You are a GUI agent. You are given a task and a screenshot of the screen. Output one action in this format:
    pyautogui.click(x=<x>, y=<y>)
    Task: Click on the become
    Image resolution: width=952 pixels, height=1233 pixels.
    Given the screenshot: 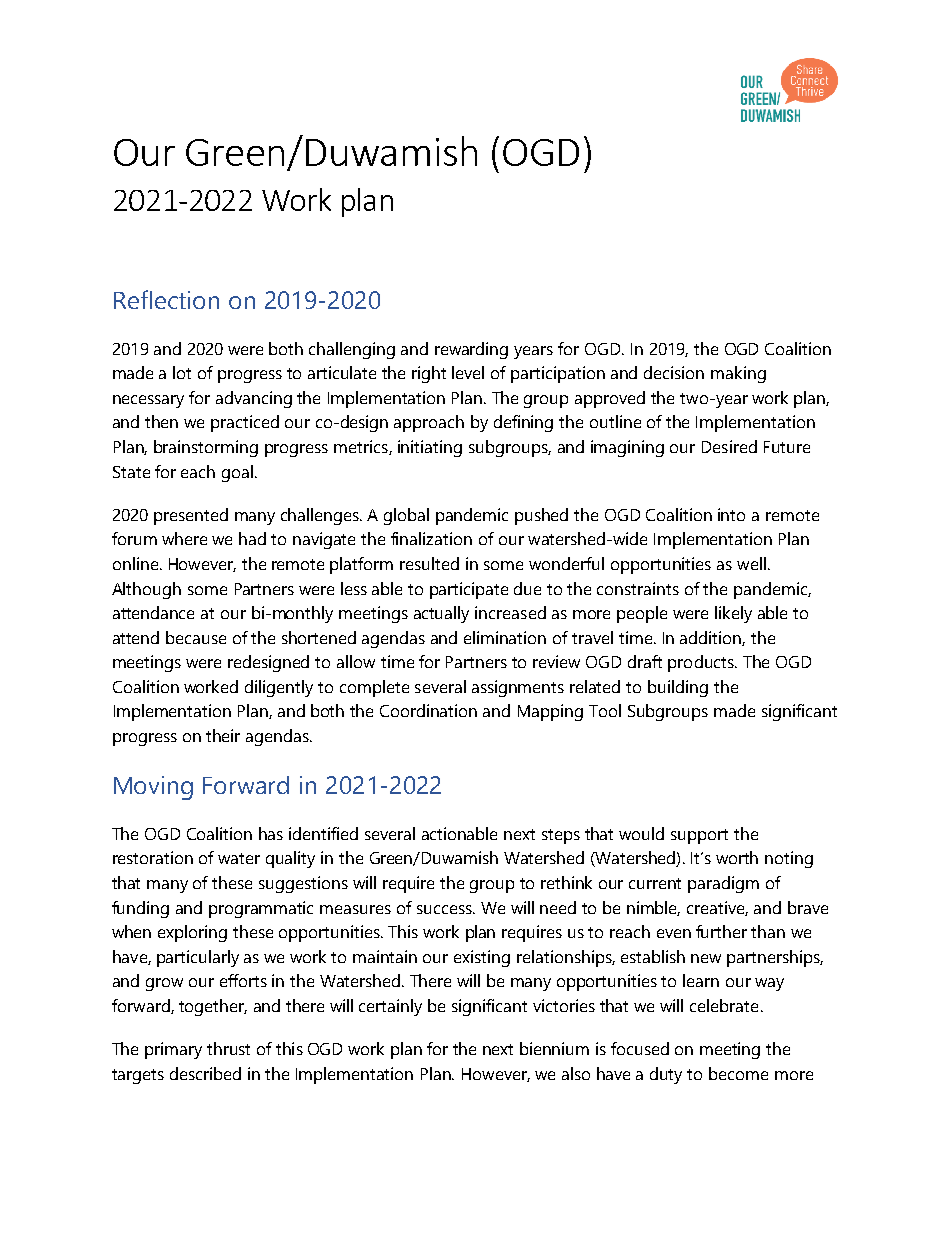 What is the action you would take?
    pyautogui.click(x=738, y=1073)
